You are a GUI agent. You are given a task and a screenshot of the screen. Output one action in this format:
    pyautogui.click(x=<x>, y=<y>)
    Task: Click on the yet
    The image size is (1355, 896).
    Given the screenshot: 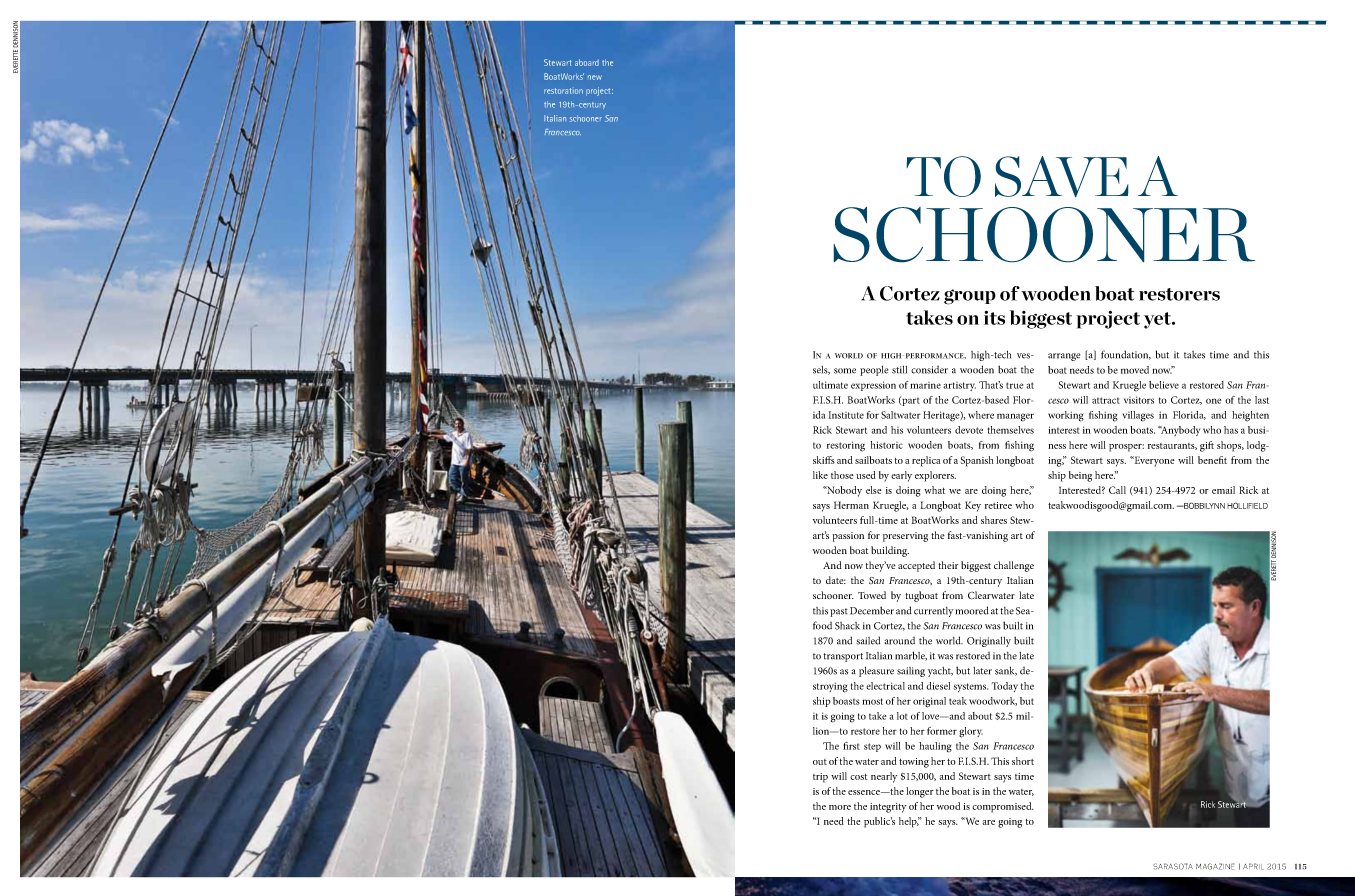 What is the action you would take?
    pyautogui.click(x=1158, y=320)
